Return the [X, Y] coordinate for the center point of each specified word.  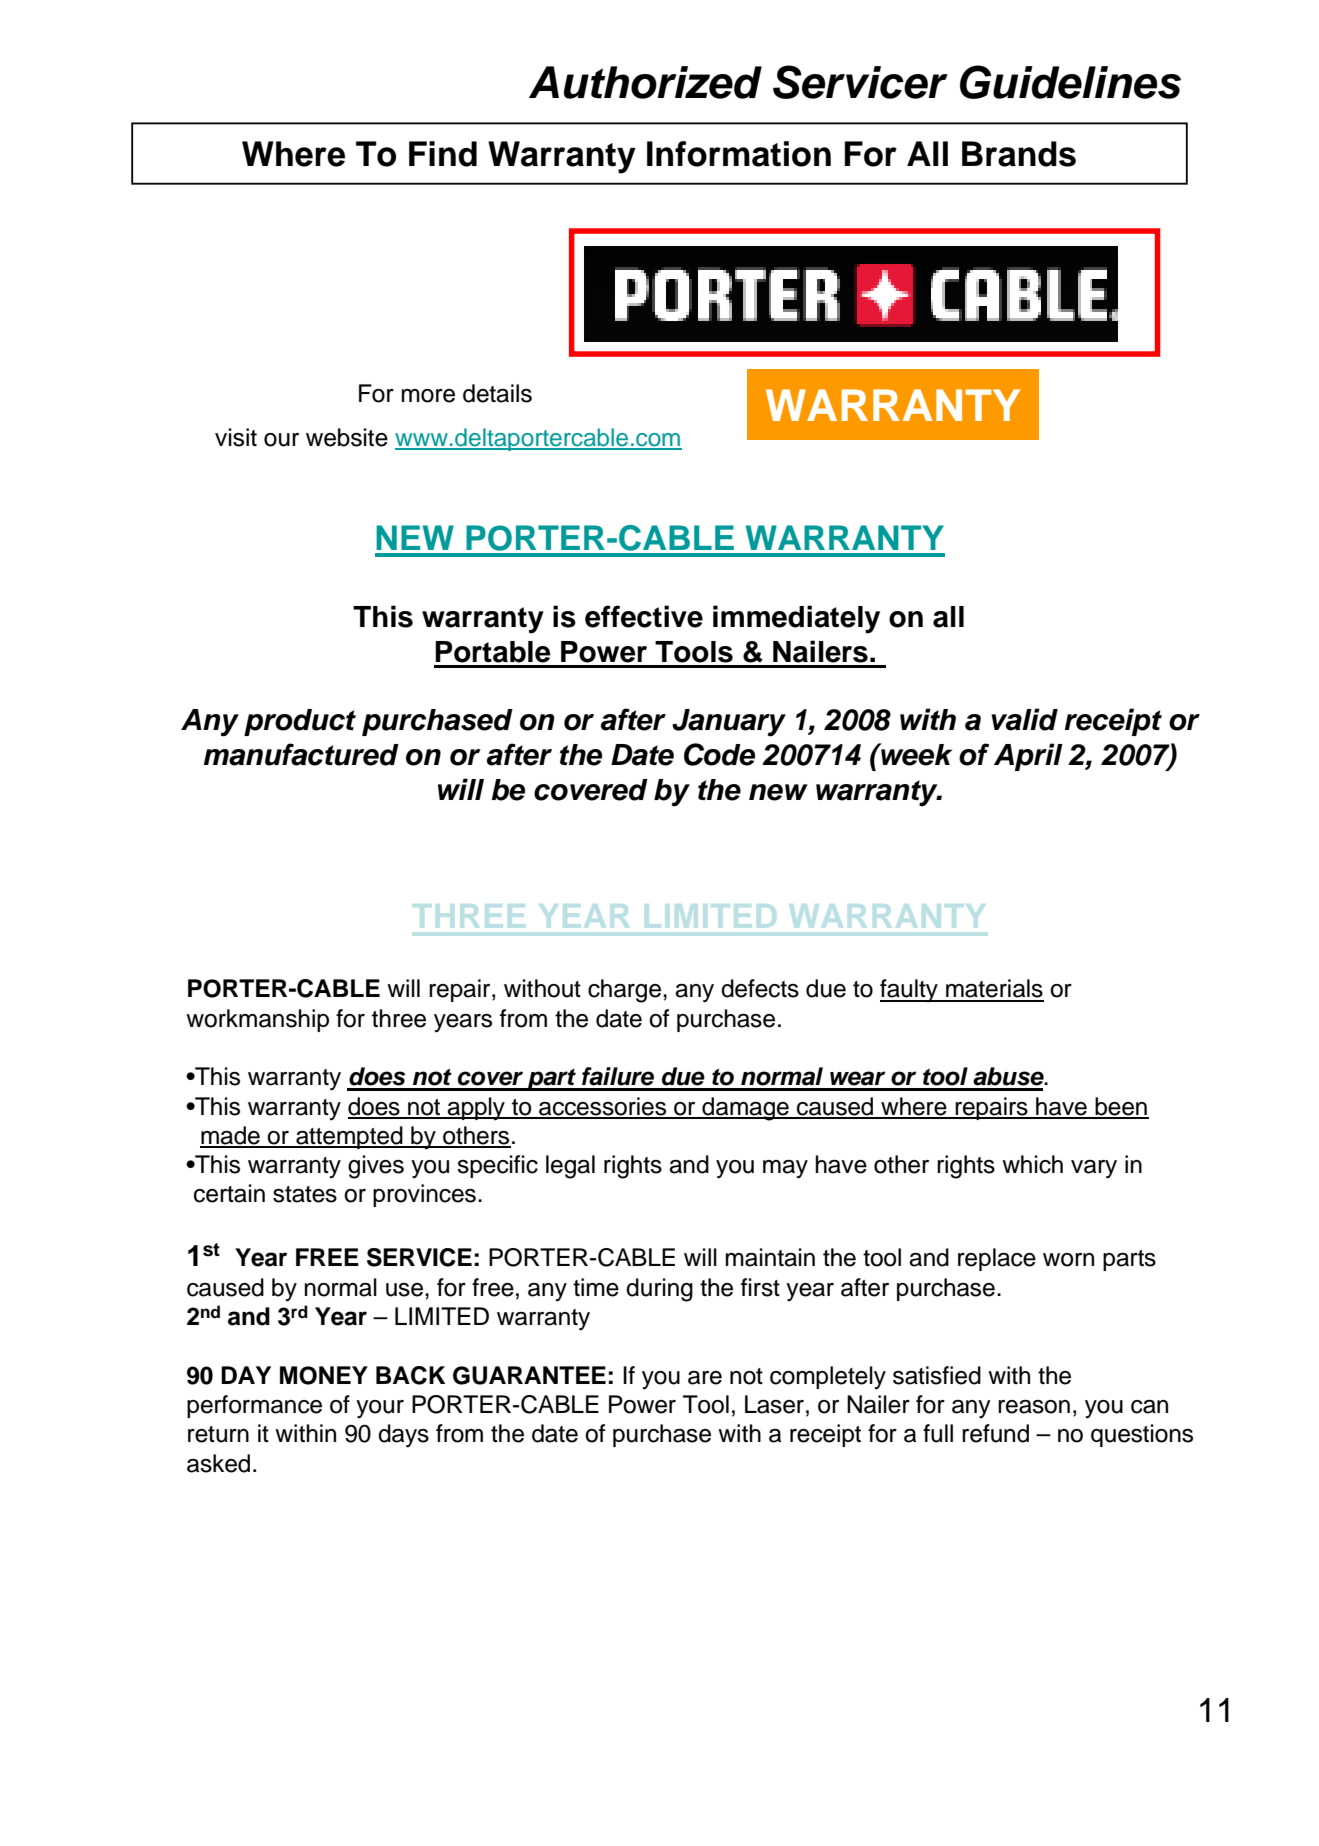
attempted [349, 1137]
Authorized [645, 82]
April [1028, 757]
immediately [796, 619]
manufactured [301, 754]
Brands [1019, 154]
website [347, 437]
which [1032, 1164]
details [497, 393]
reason [1034, 1407]
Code [719, 754]
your [380, 1409]
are [705, 1378]
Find [443, 154]
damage [745, 1109]
